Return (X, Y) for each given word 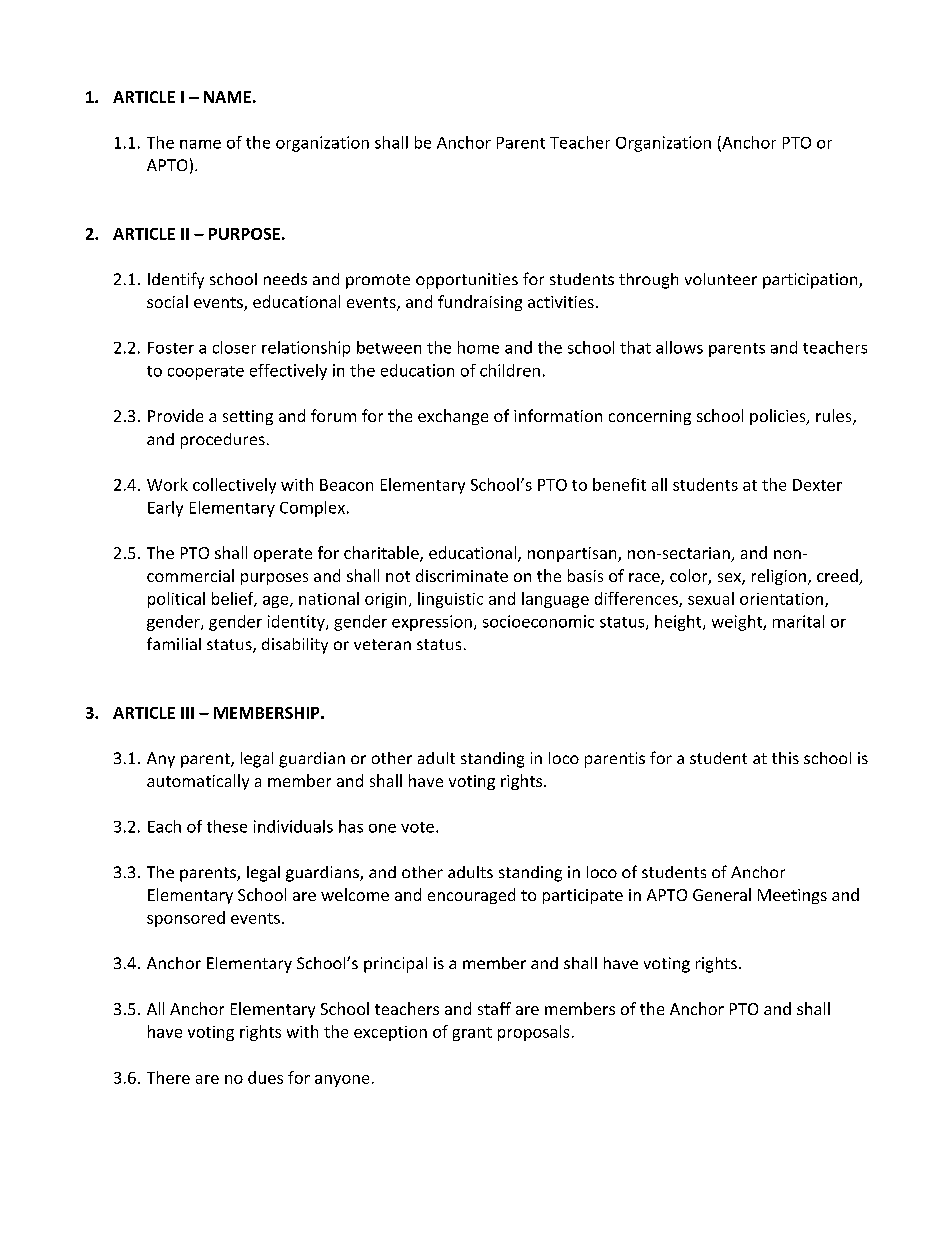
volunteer (721, 279)
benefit (619, 484)
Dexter (817, 485)
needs (285, 279)
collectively (234, 486)
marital (798, 621)
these (227, 826)
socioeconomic (538, 621)
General (722, 894)
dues (265, 1077)
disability (295, 646)
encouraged (471, 896)
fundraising (480, 303)
